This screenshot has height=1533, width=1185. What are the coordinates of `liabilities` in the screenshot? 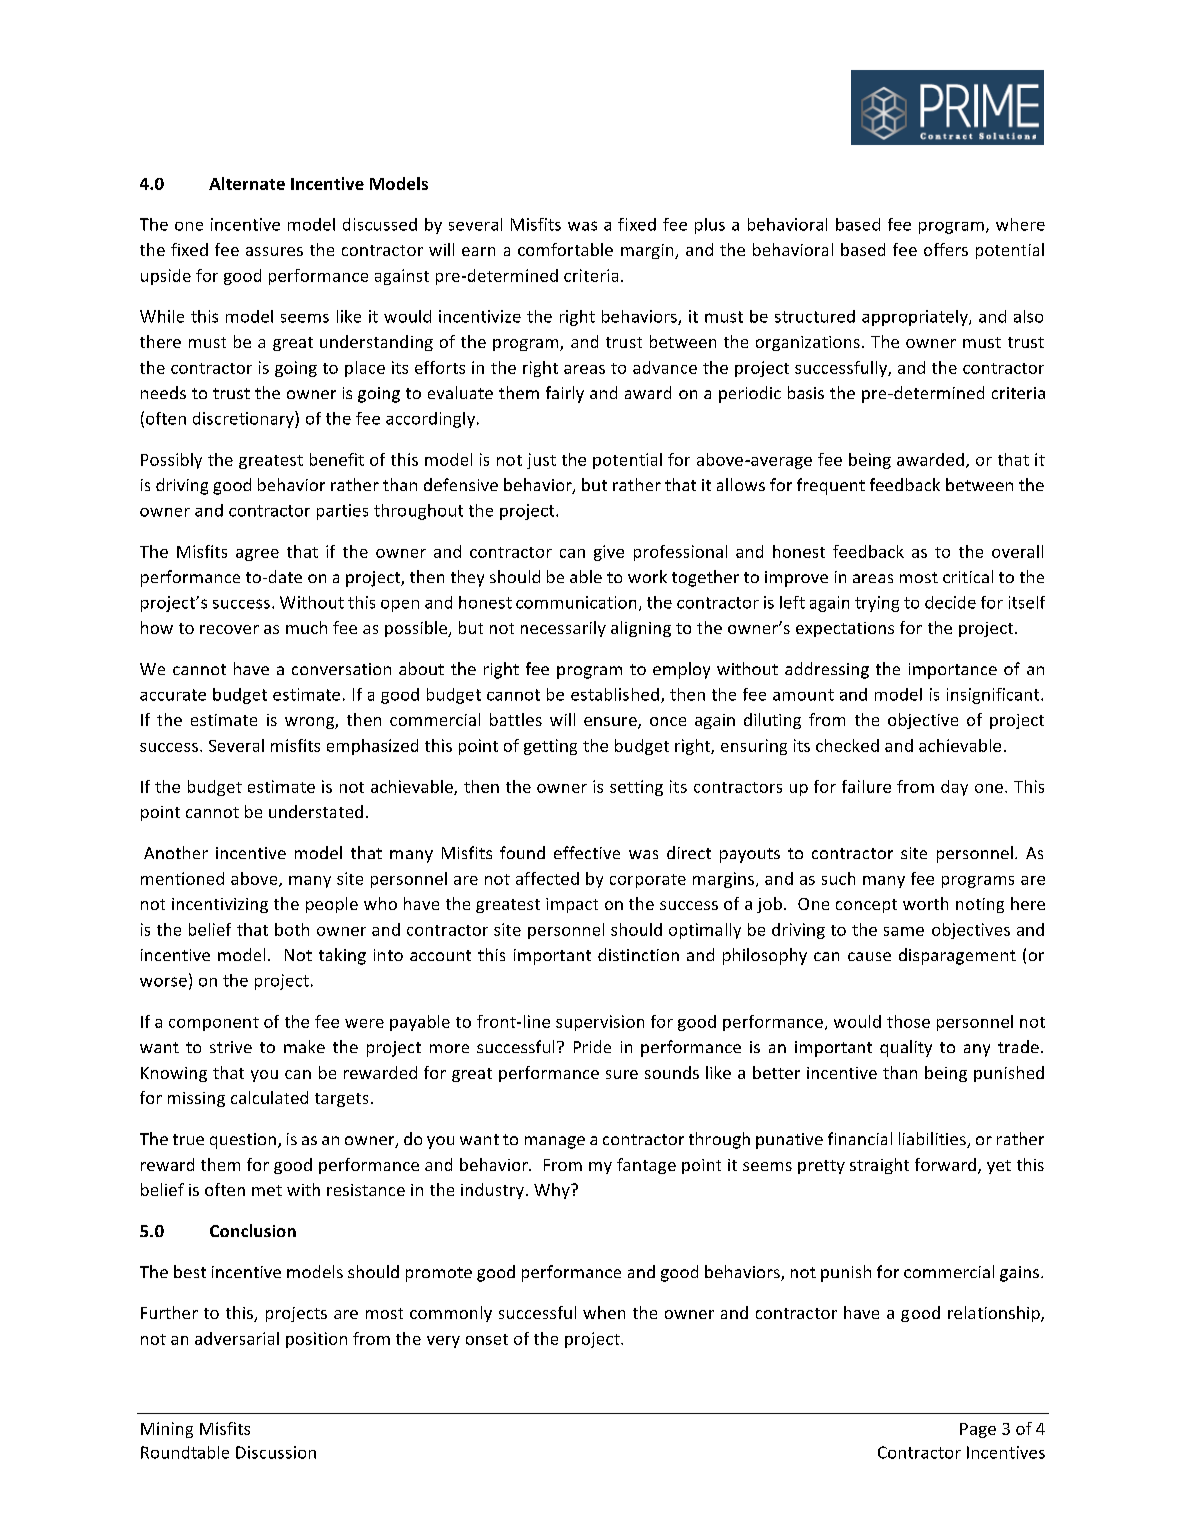 It's located at (933, 1140).
